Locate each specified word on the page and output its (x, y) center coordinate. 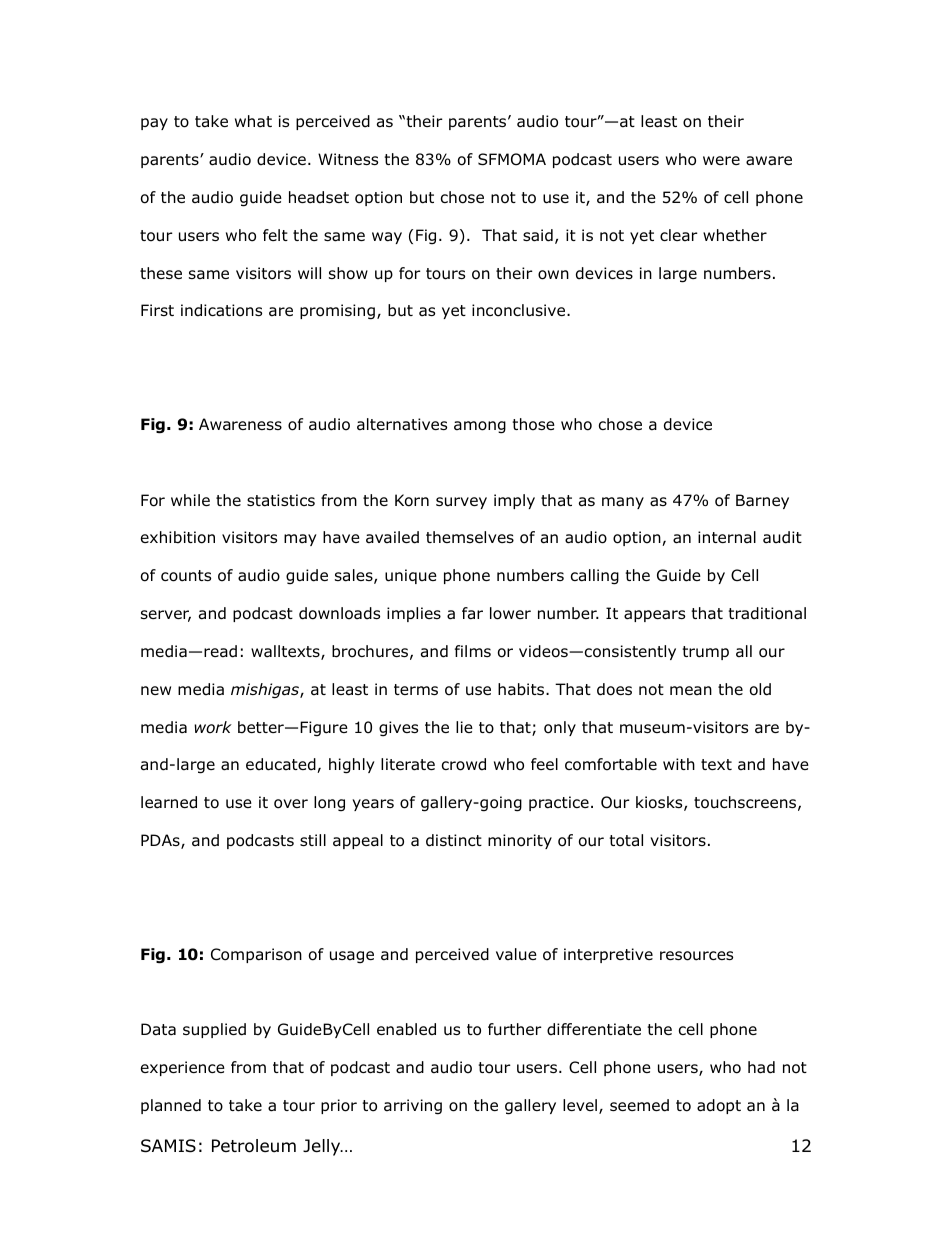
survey (461, 503)
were (721, 160)
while (190, 500)
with (679, 764)
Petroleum (254, 1146)
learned (169, 802)
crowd (464, 764)
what (253, 121)
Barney (762, 501)
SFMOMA (512, 159)
